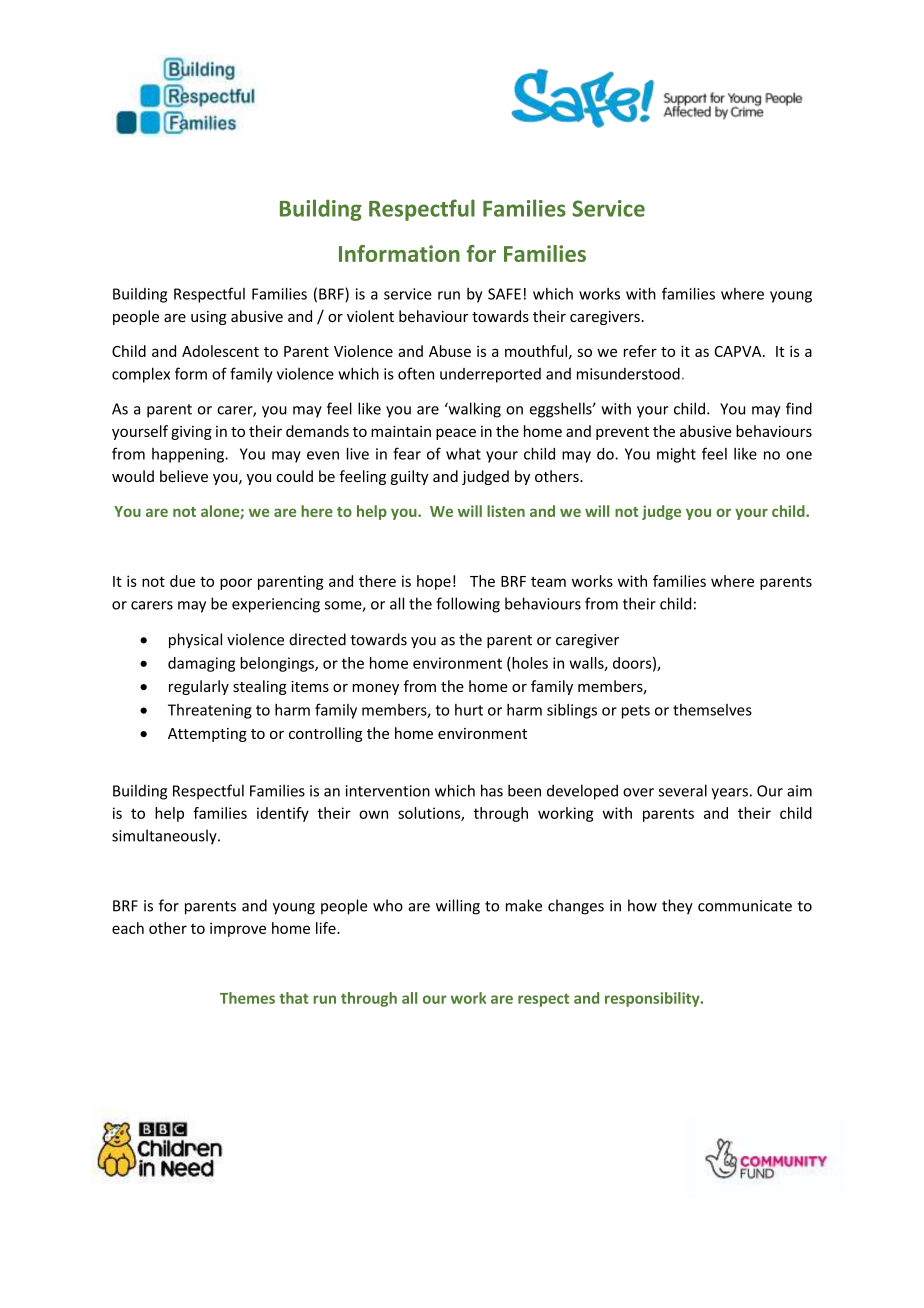 The height and width of the screenshot is (1308, 924). I want to click on refer, so click(640, 351).
